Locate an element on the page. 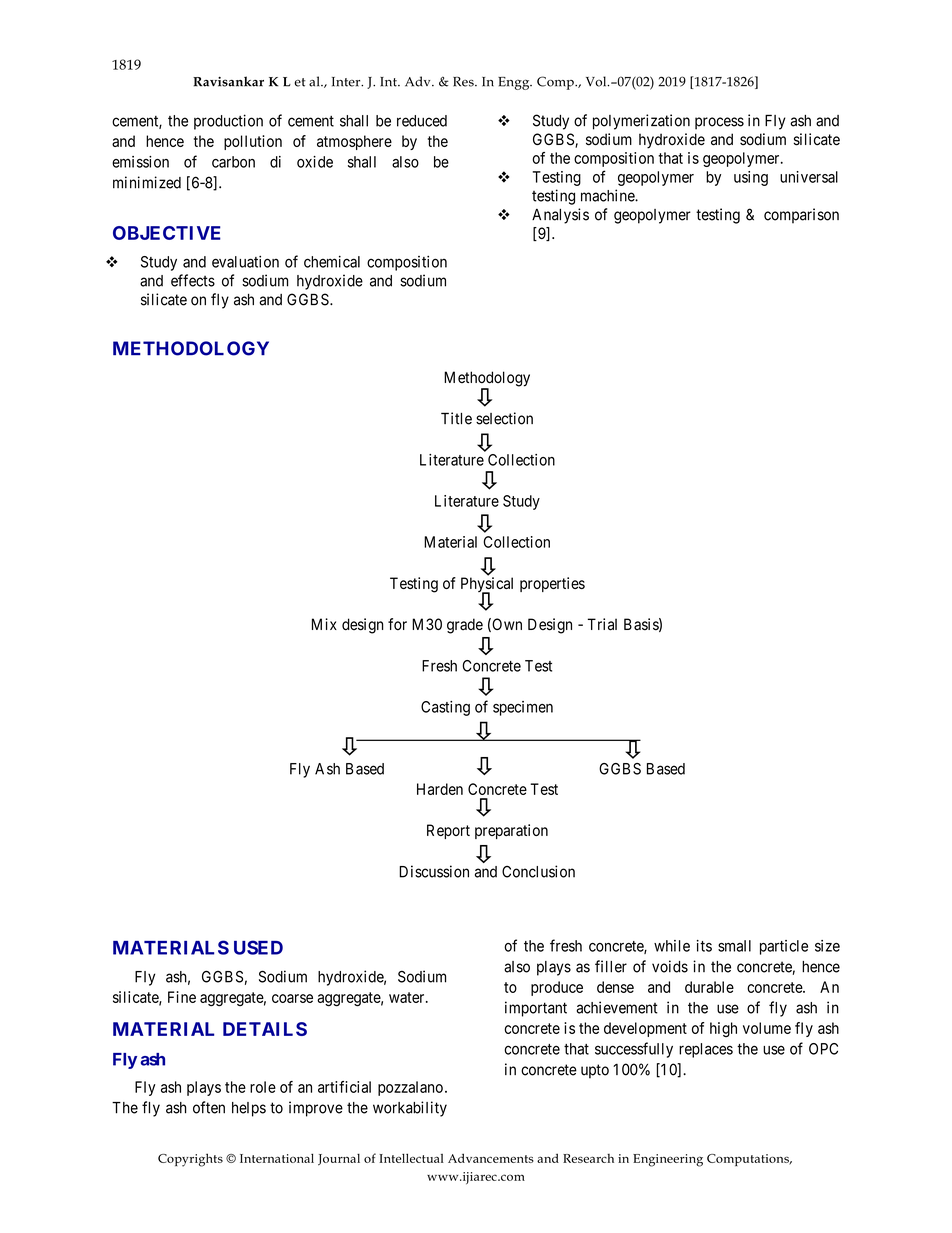 This document has height=1233, width=952. reduced is located at coordinates (422, 121).
